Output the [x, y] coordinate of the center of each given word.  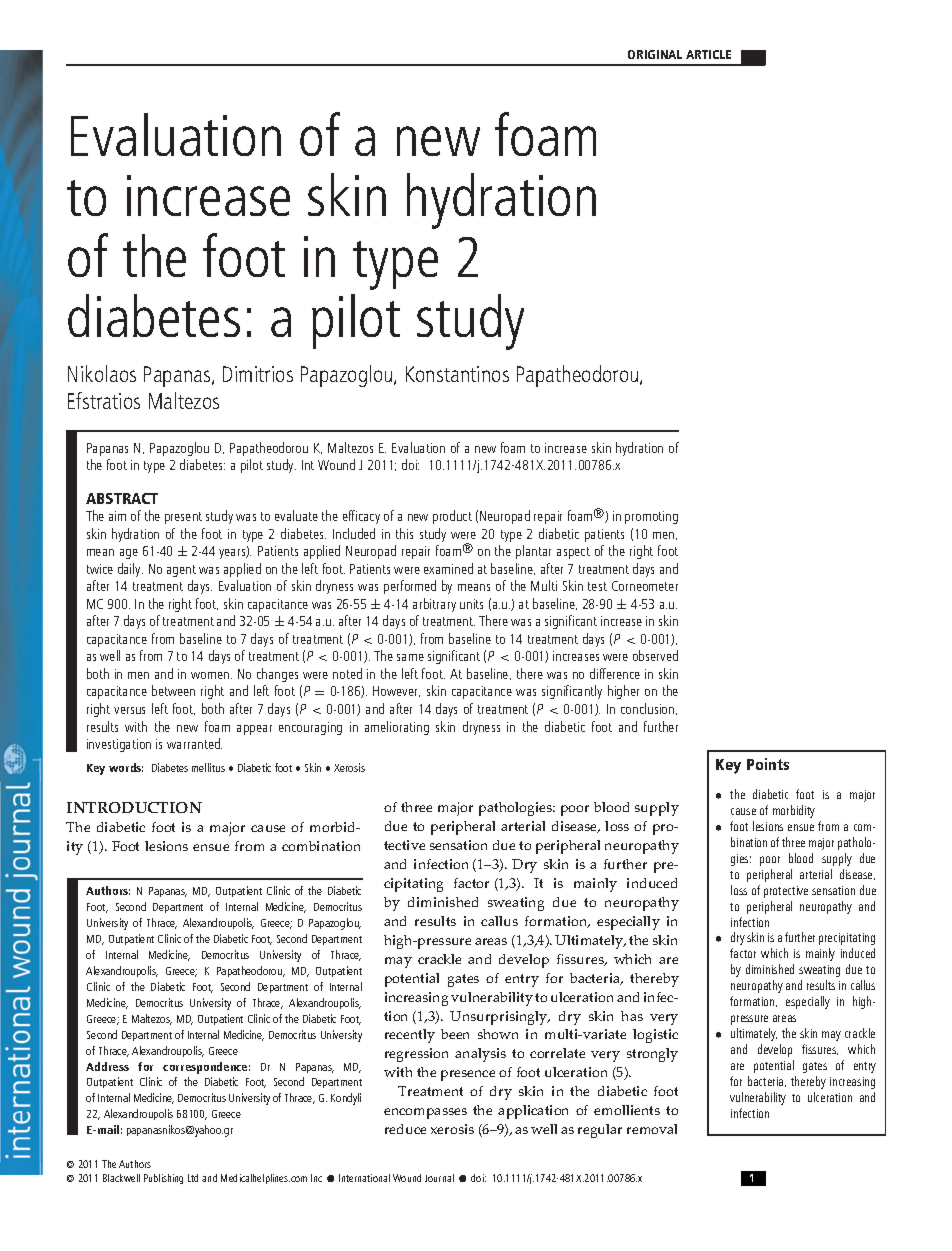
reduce [405, 1129]
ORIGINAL [655, 54]
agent [181, 571]
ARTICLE [708, 54]
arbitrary [434, 605]
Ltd [193, 1178]
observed [655, 655]
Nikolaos [102, 373]
